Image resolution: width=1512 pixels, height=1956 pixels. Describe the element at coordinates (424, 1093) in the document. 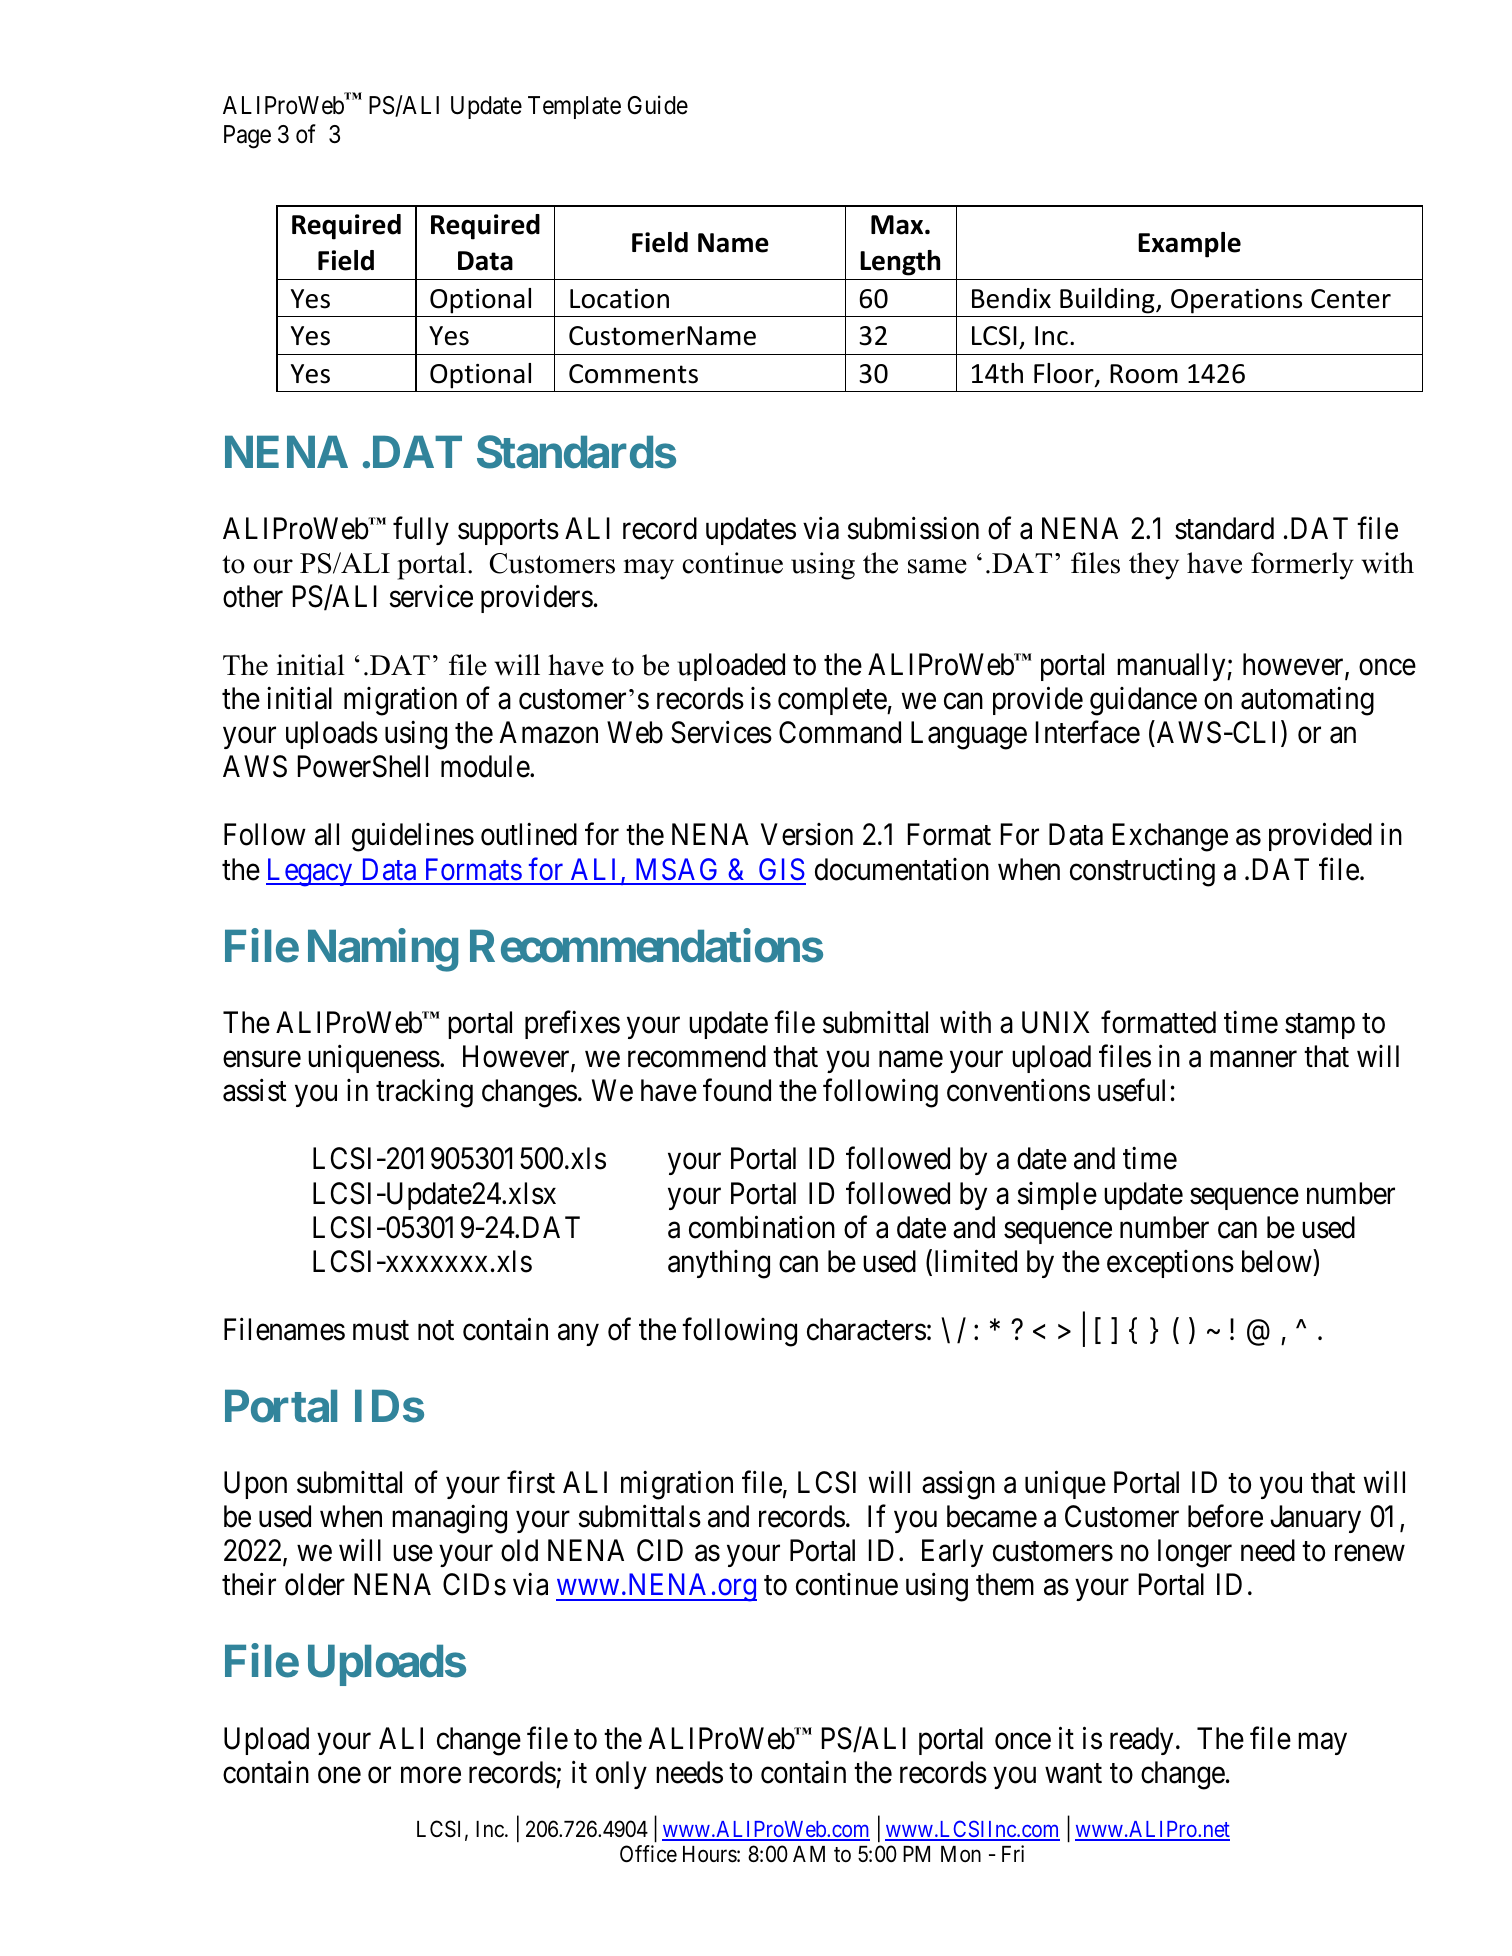

I see `tracking` at that location.
